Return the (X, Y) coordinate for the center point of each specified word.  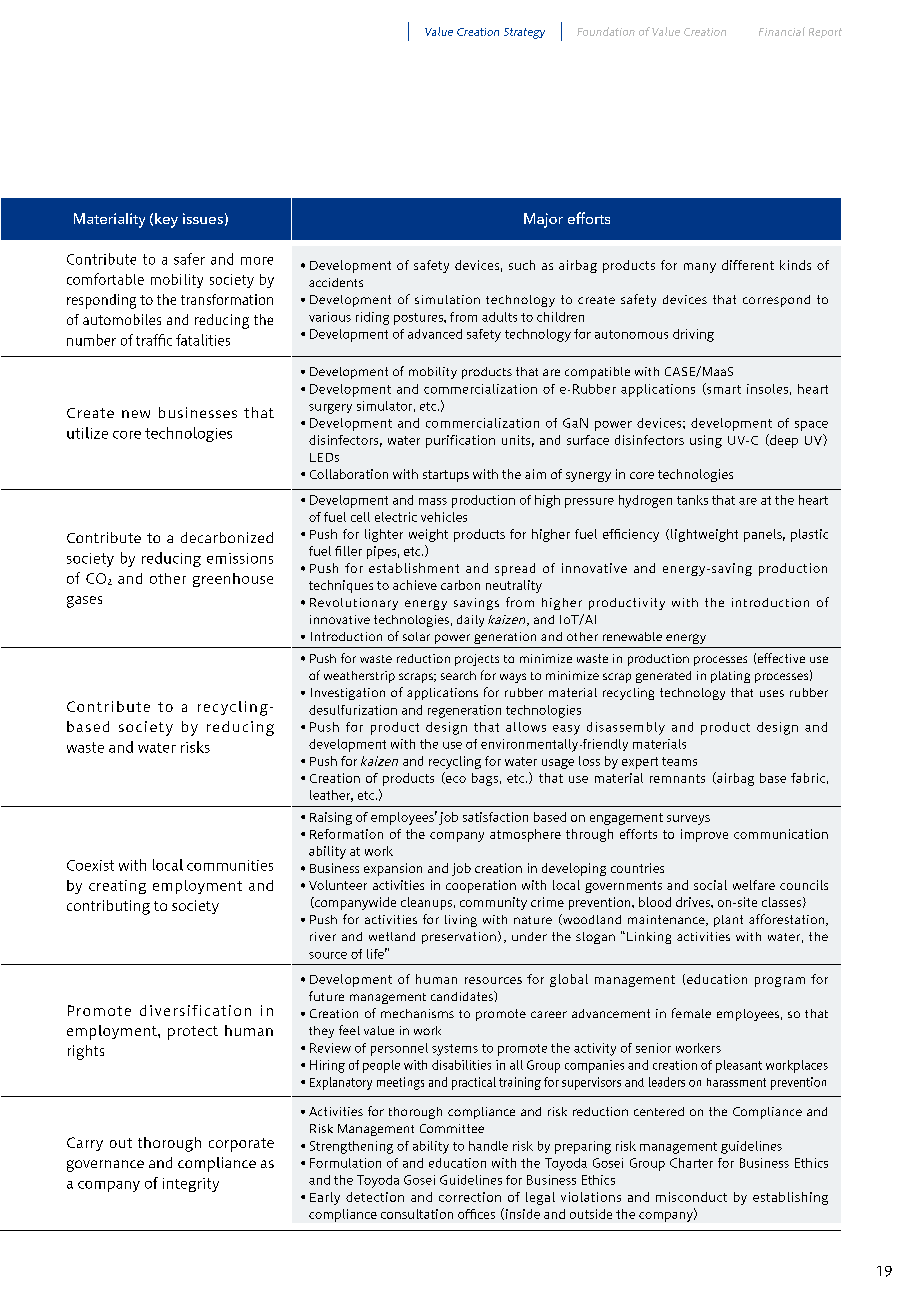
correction (470, 1197)
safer (189, 259)
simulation (447, 299)
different (748, 265)
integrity (191, 1185)
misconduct (691, 1197)
